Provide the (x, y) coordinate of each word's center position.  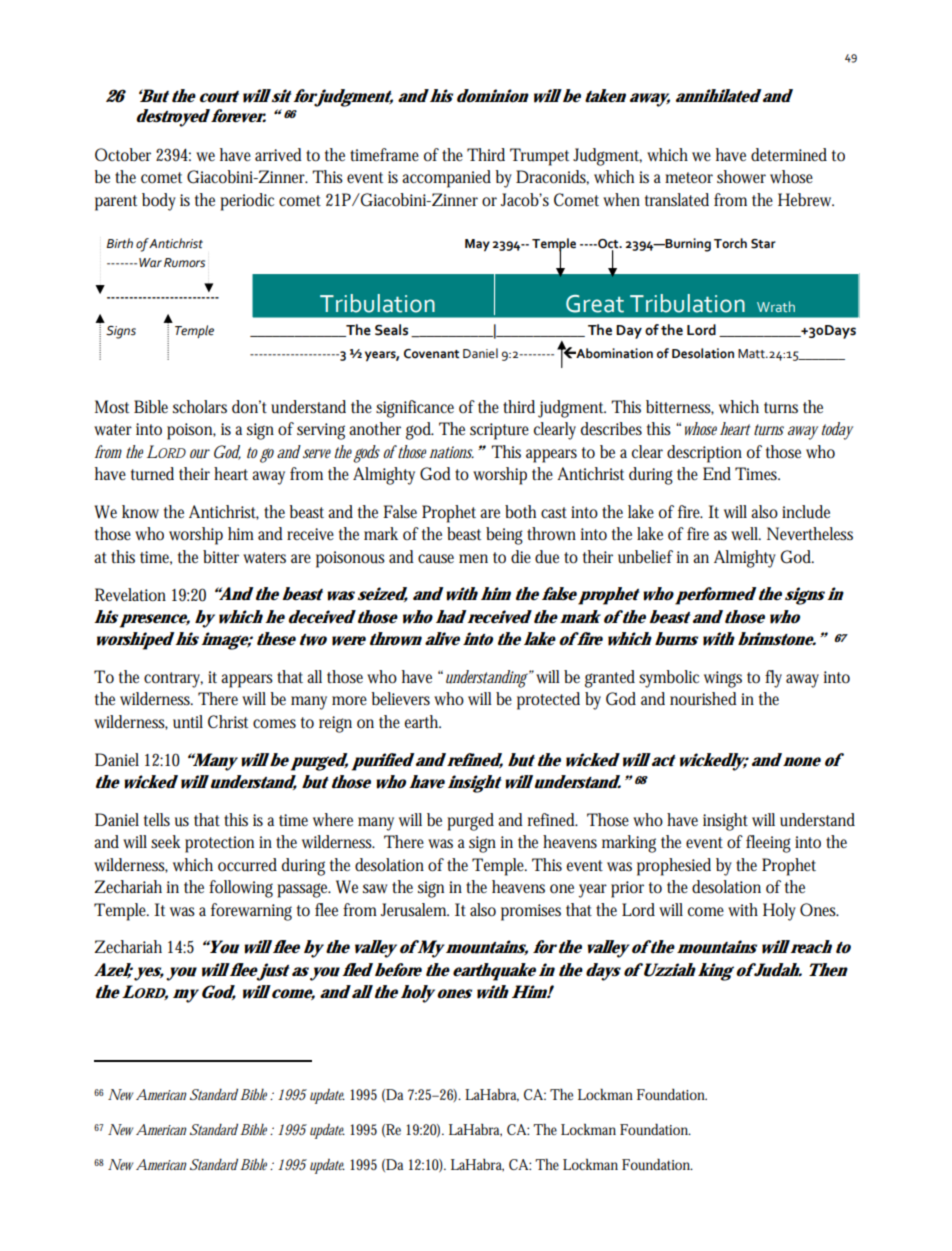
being (504, 536)
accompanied (446, 179)
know (140, 511)
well (746, 533)
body (159, 202)
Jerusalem (415, 910)
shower (741, 177)
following (241, 889)
